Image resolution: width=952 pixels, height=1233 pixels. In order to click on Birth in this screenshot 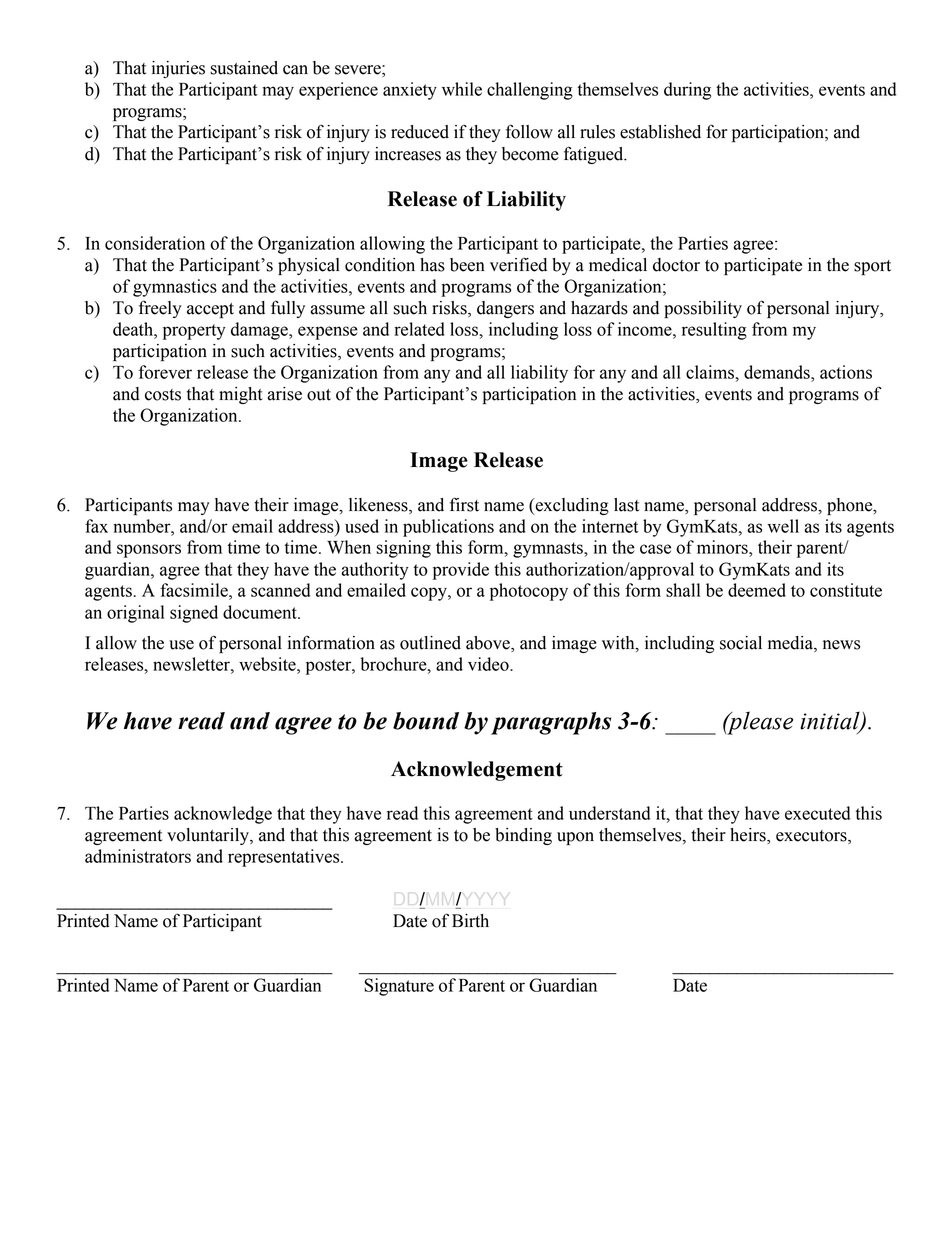, I will do `click(470, 921)`.
